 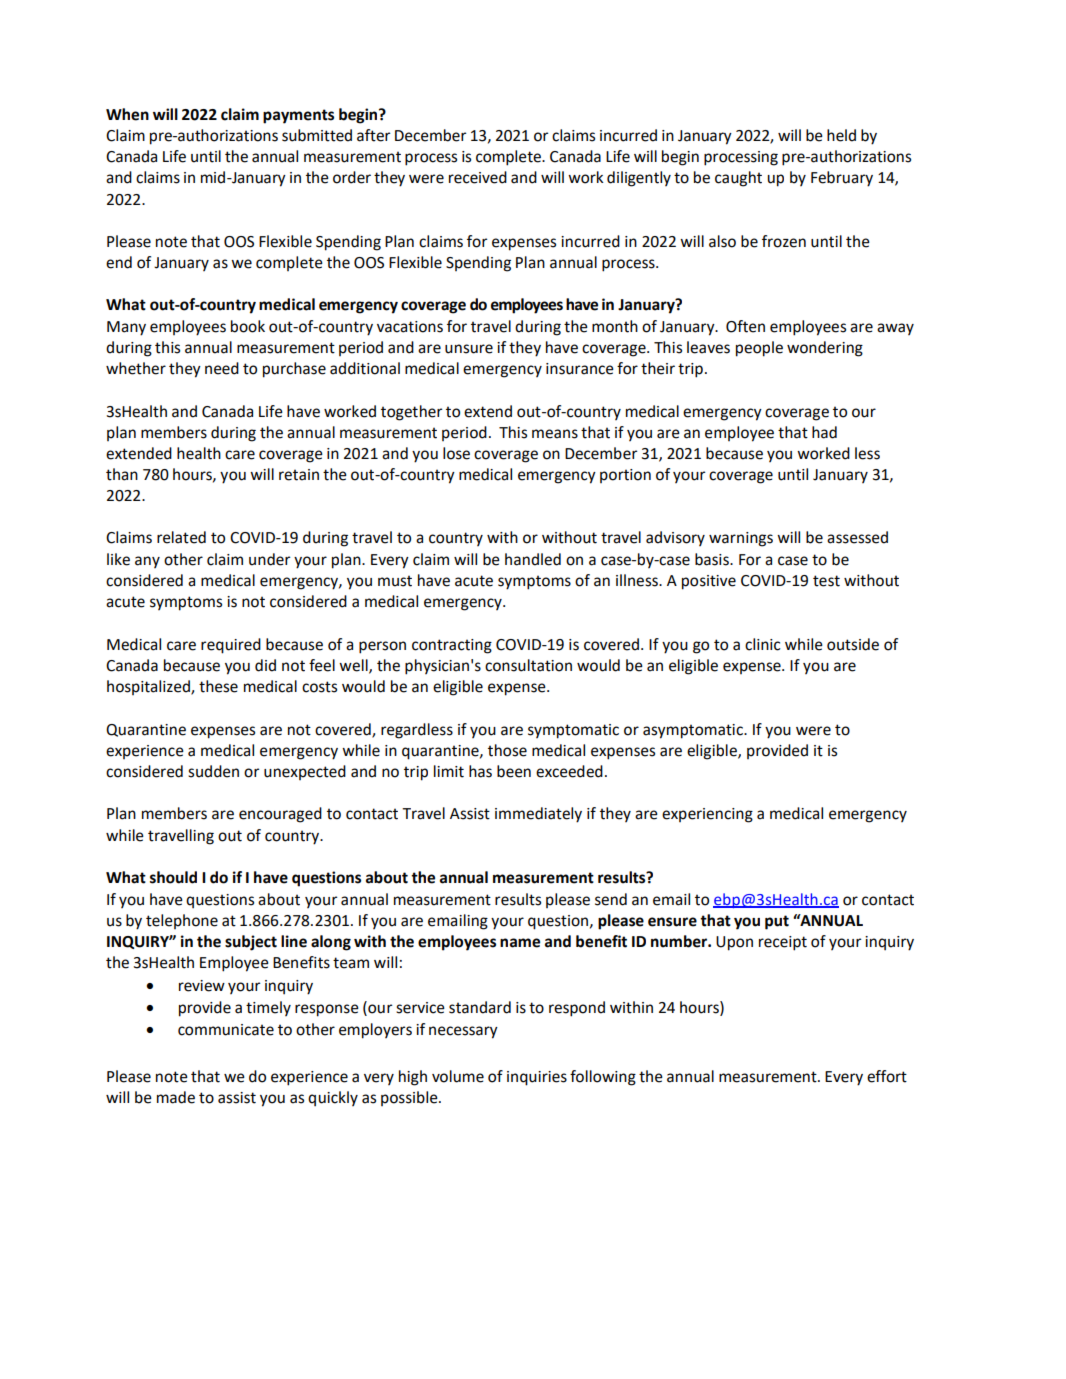 What do you see at coordinates (176, 1097) in the screenshot?
I see `made` at bounding box center [176, 1097].
